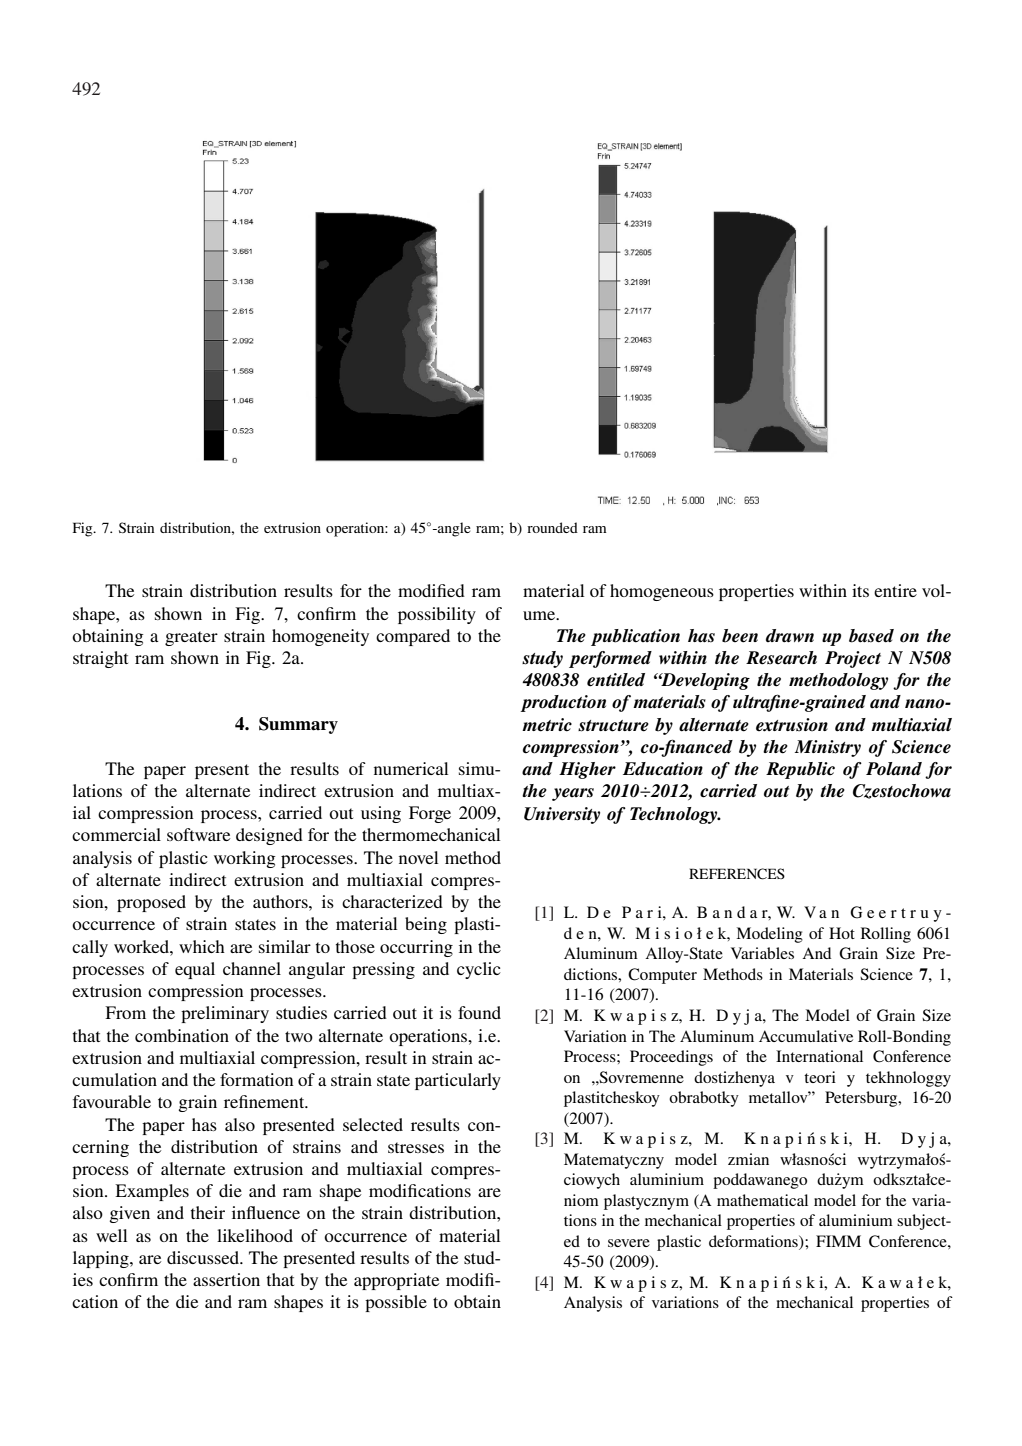  Describe the element at coordinates (563, 703) in the page. I see `production` at that location.
